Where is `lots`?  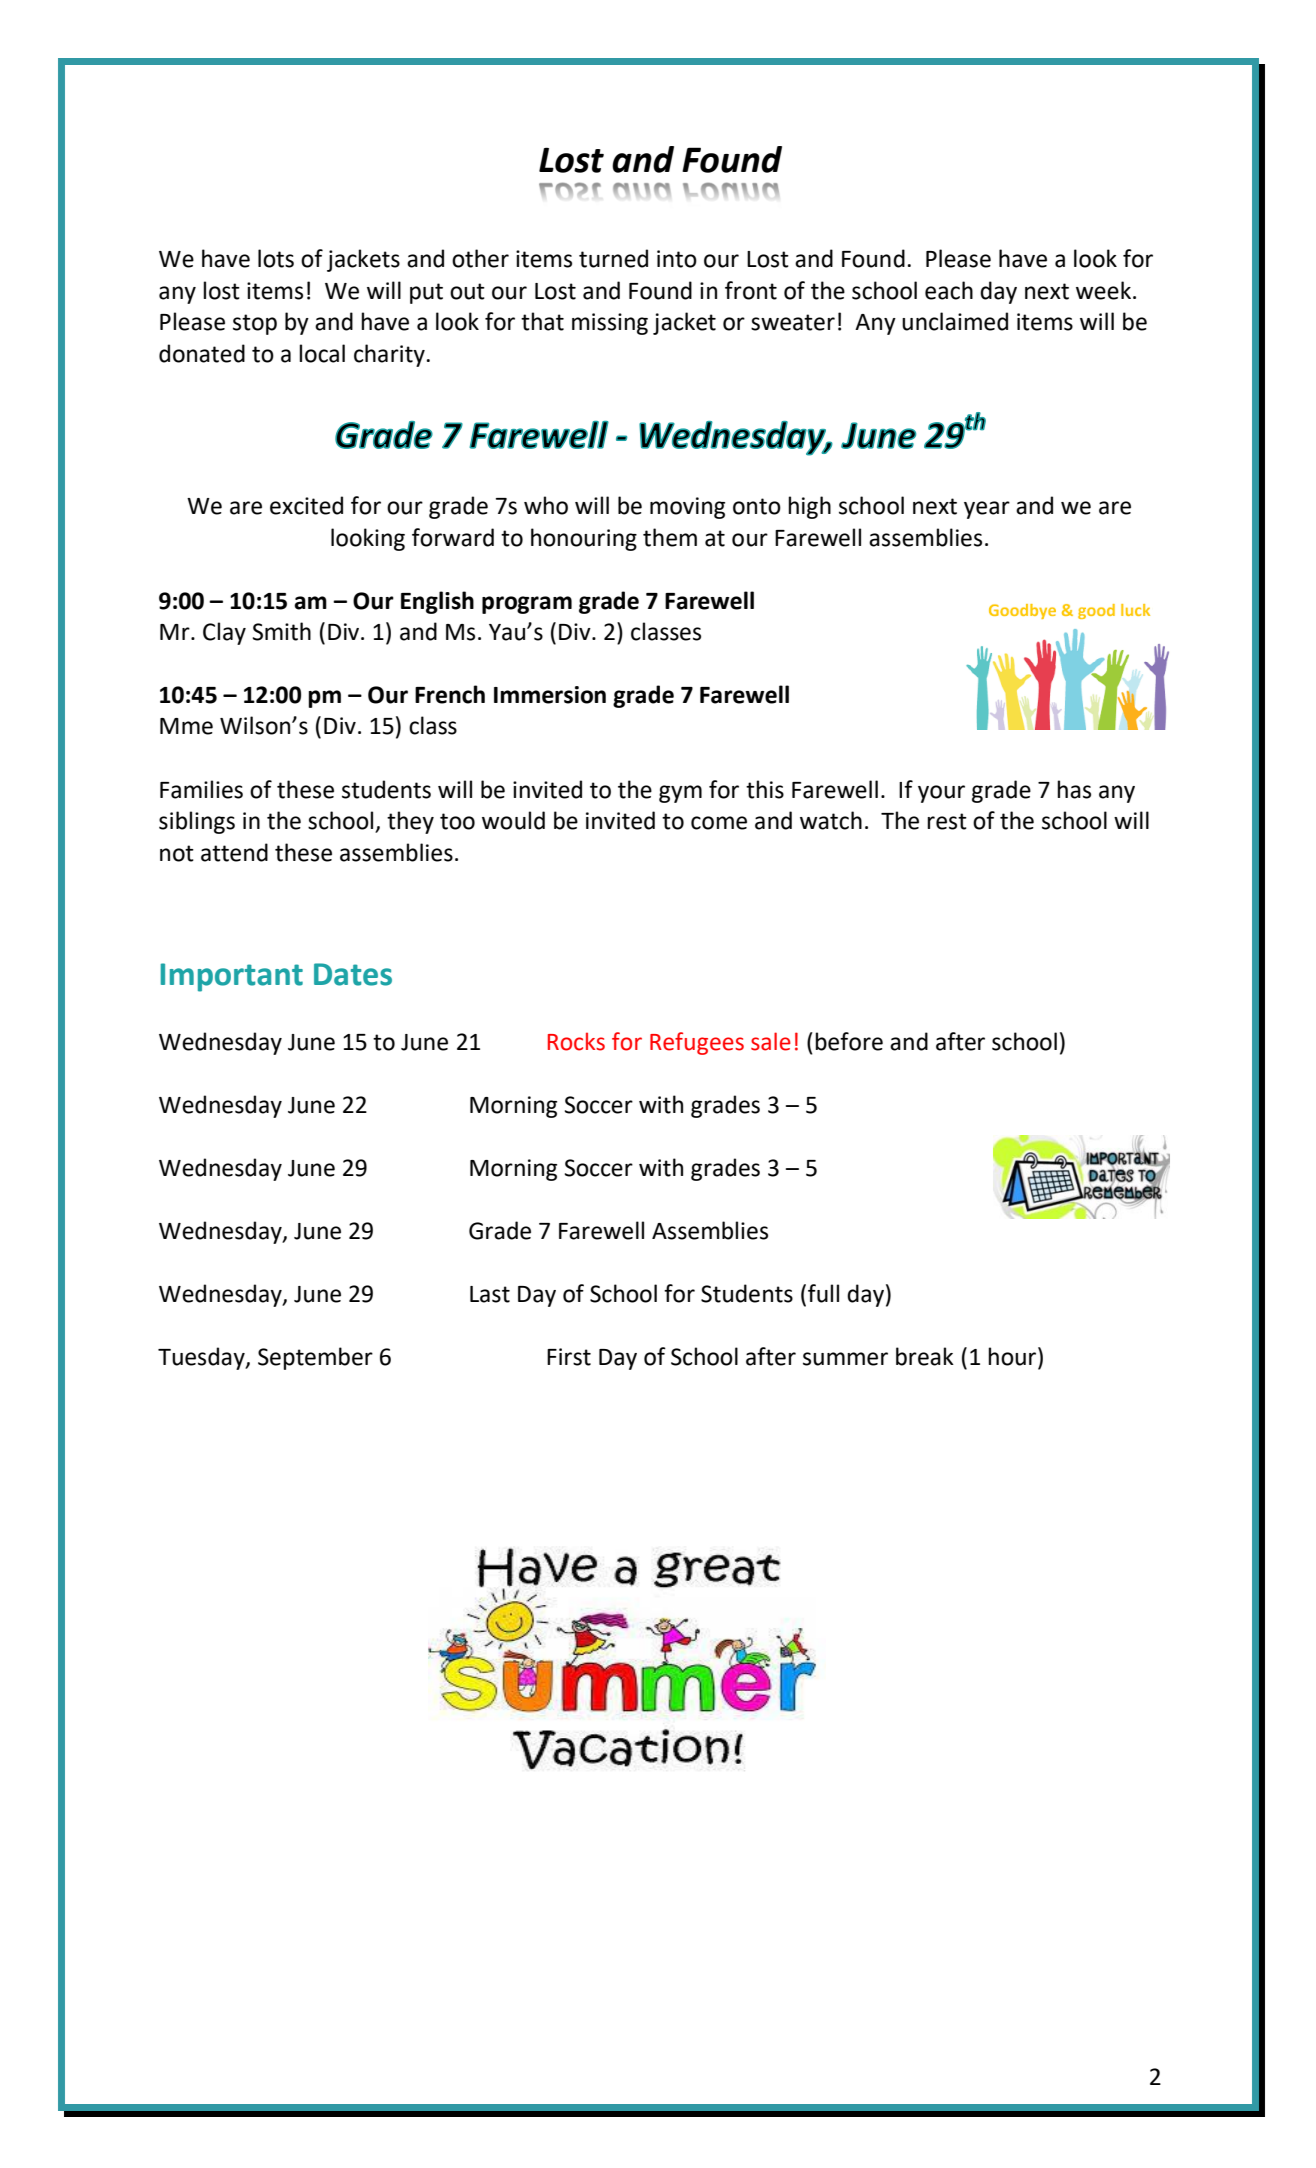 lots is located at coordinates (276, 258).
